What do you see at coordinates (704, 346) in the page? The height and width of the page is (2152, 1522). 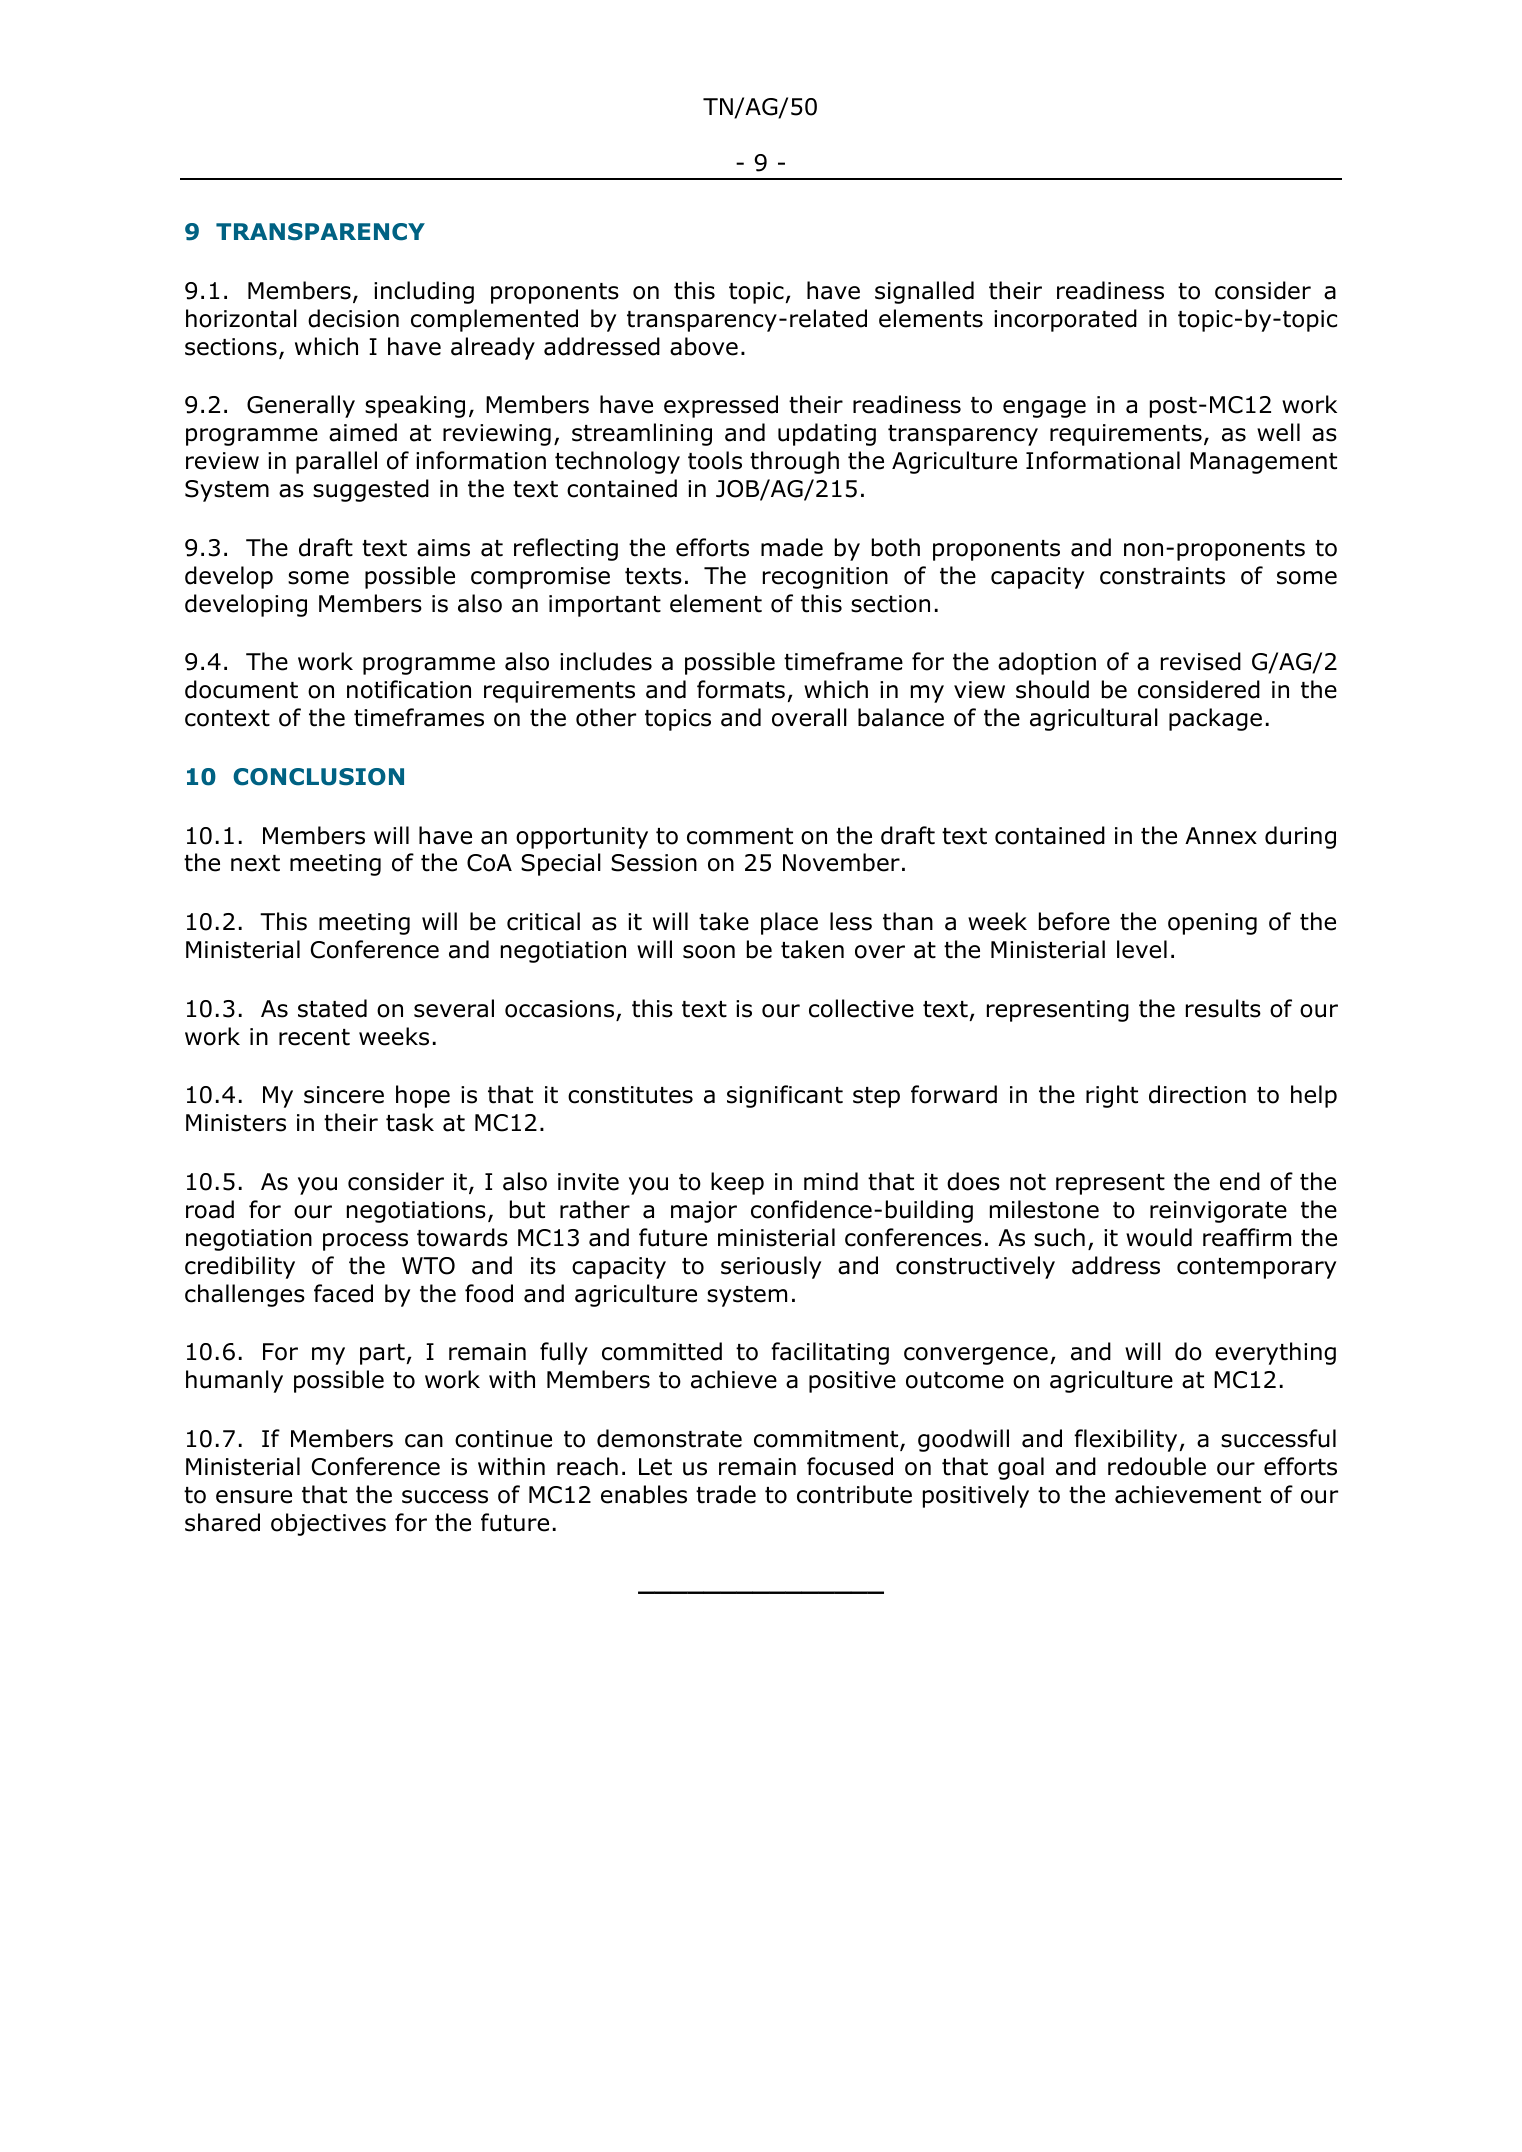 I see `above` at bounding box center [704, 346].
